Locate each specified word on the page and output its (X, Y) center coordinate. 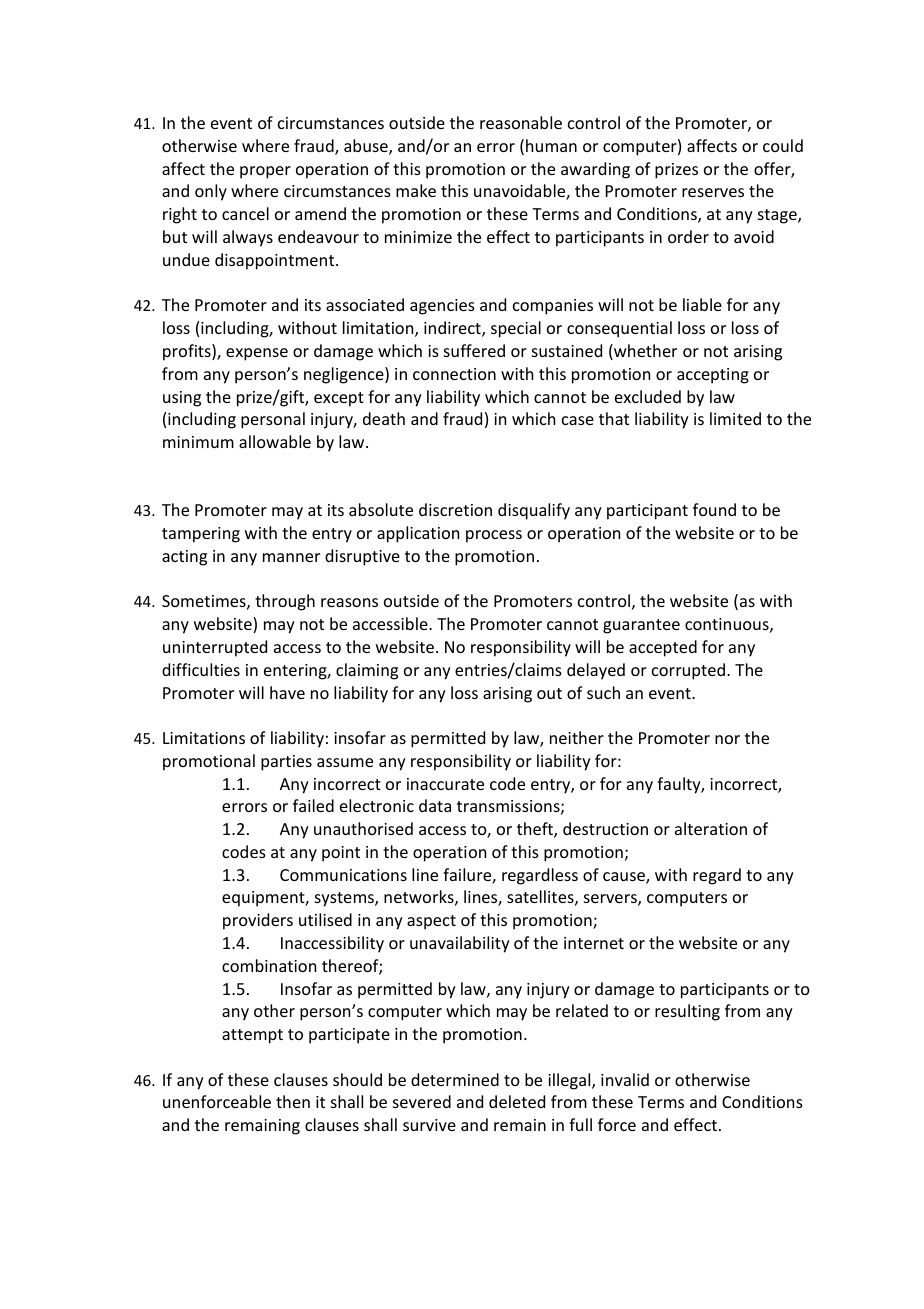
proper (265, 172)
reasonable (521, 122)
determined (455, 1079)
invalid (625, 1079)
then (293, 1101)
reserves (713, 192)
